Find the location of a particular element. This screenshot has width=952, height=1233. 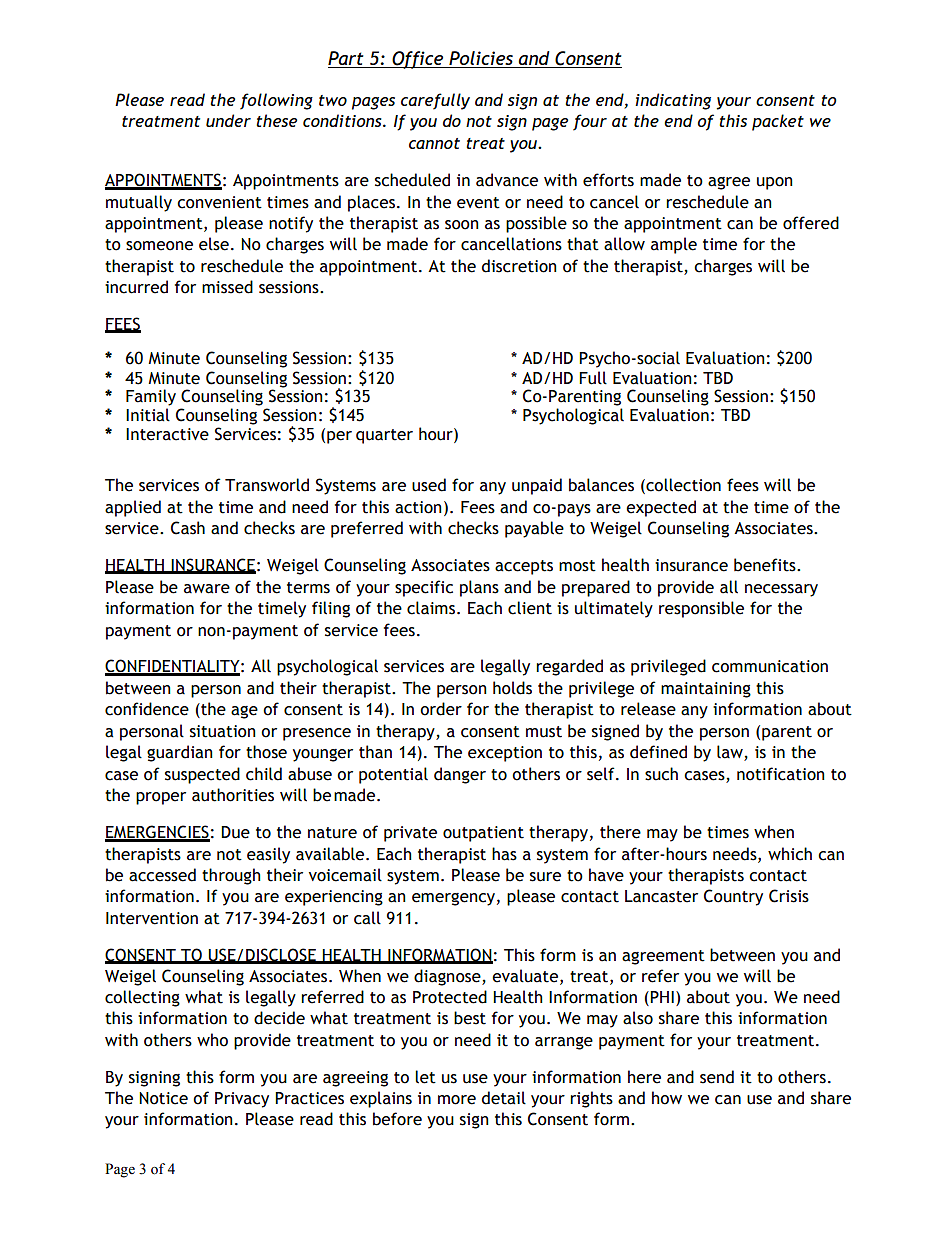

Policies is located at coordinates (481, 58).
